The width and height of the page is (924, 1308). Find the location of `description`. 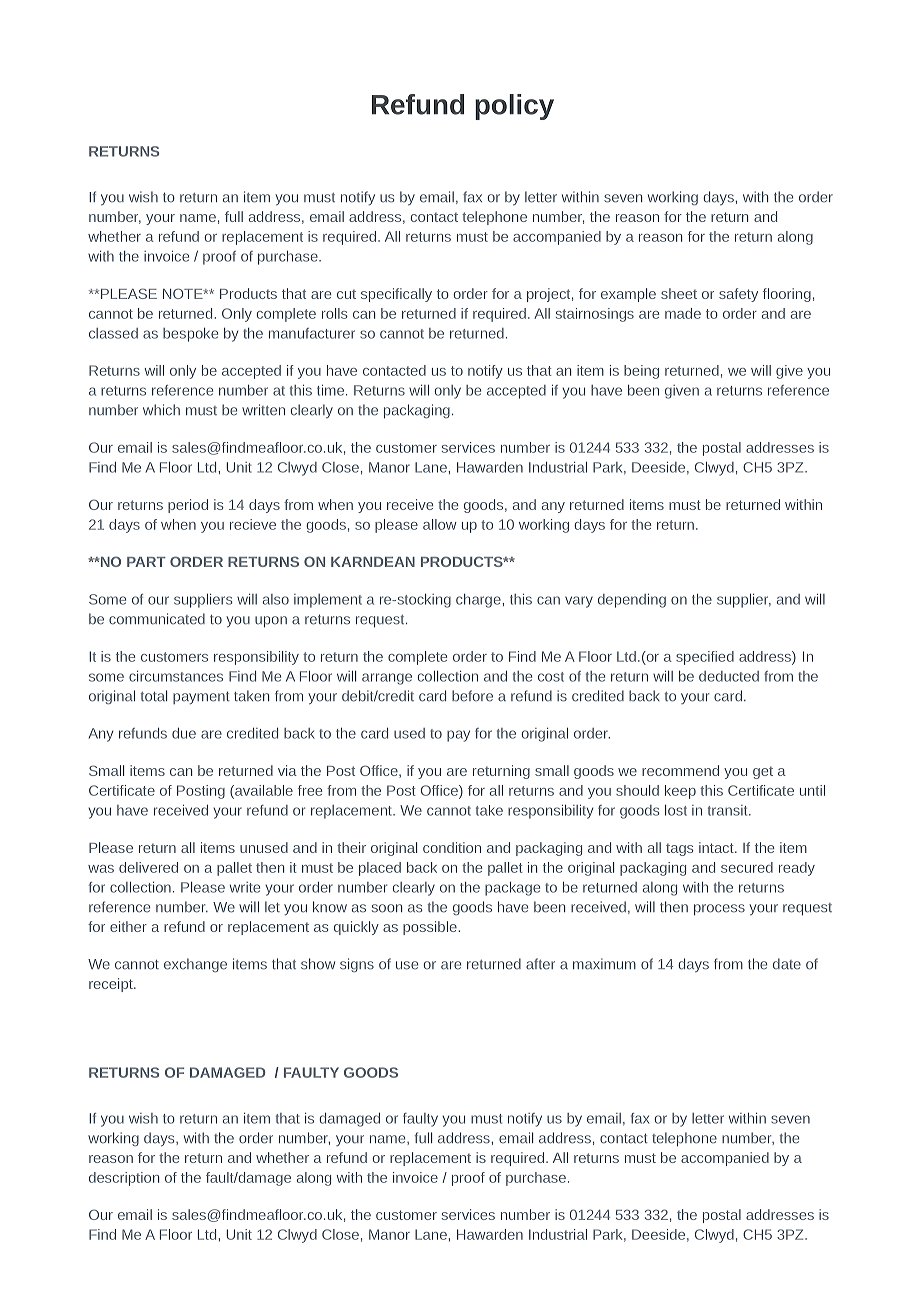

description is located at coordinates (124, 1179).
